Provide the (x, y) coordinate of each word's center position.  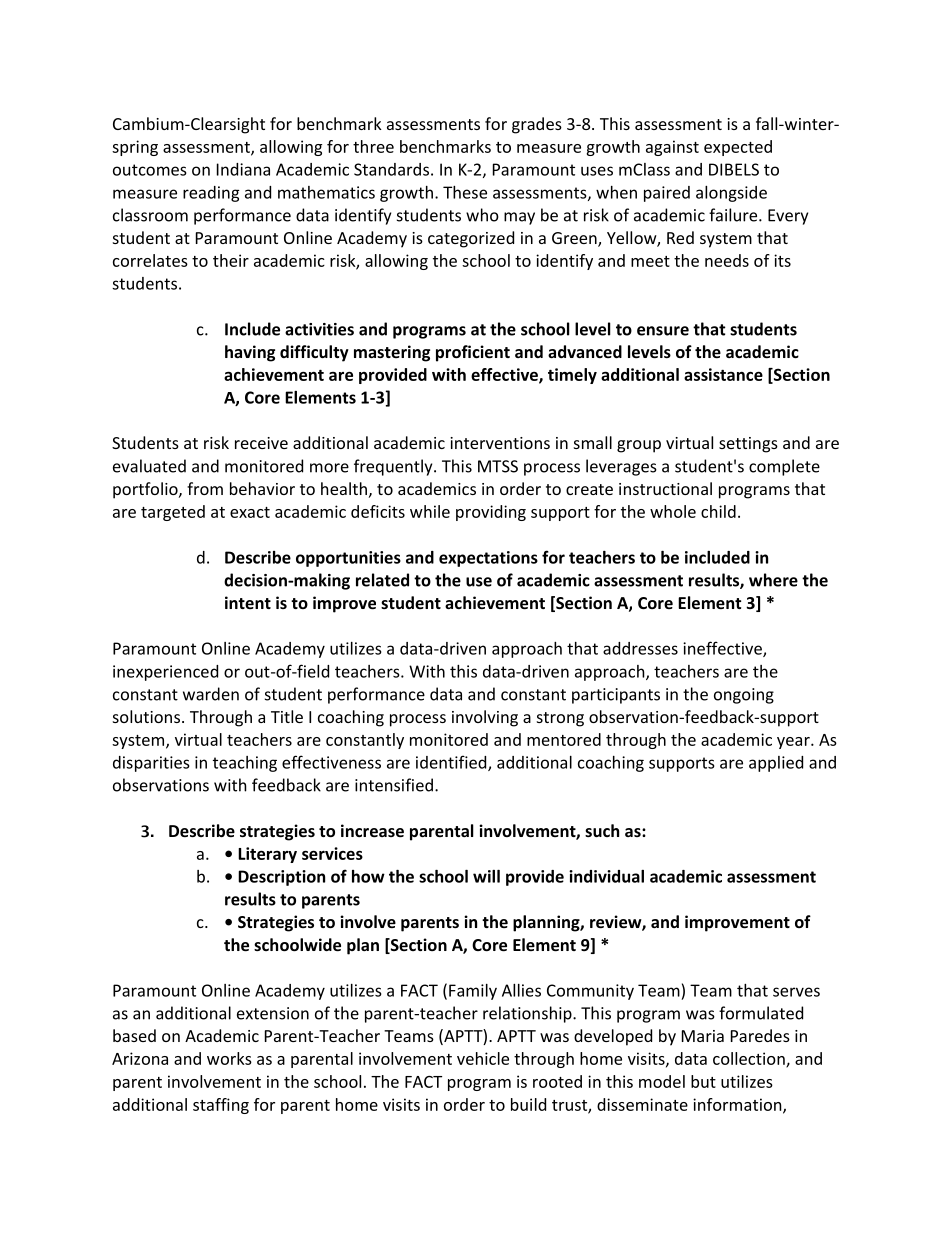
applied (776, 764)
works (229, 1058)
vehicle (483, 1058)
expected (738, 148)
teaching (245, 764)
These (465, 192)
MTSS (498, 466)
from (205, 488)
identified (452, 763)
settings (748, 445)
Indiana (243, 169)
